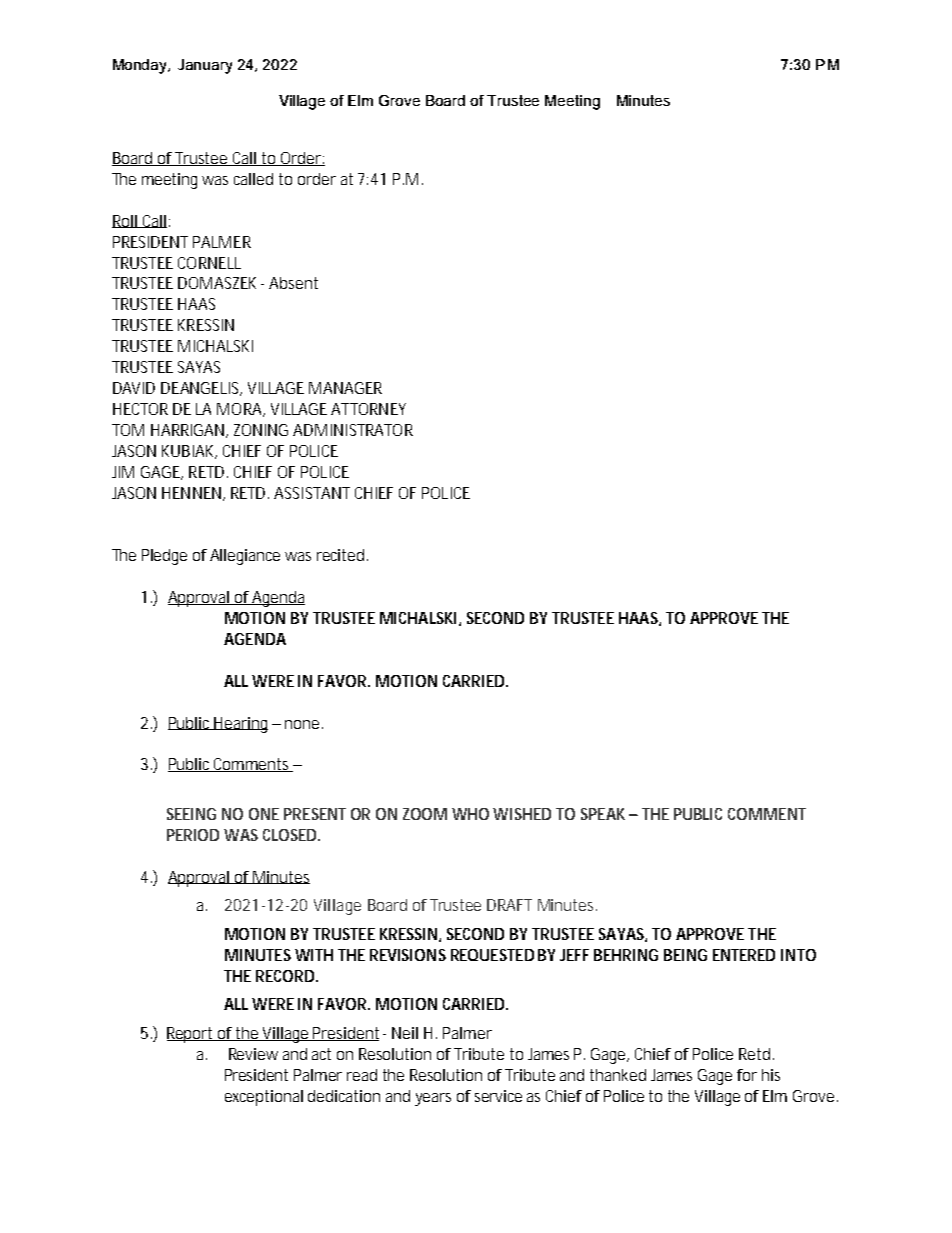 Image resolution: width=952 pixels, height=1233 pixels. I want to click on ADMINISTRATOR, so click(353, 430).
